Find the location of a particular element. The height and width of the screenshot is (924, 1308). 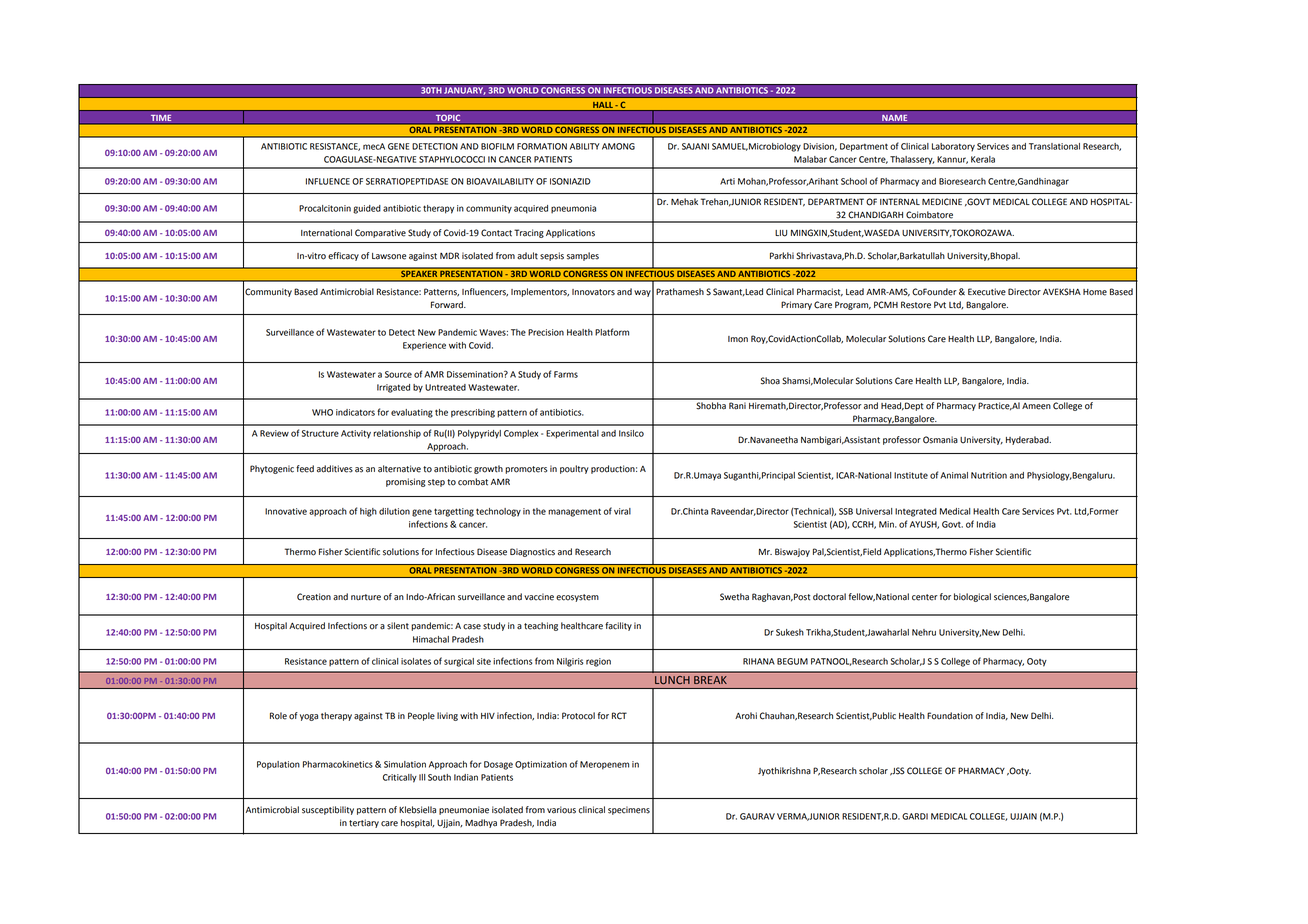

Kerala is located at coordinates (983, 159).
